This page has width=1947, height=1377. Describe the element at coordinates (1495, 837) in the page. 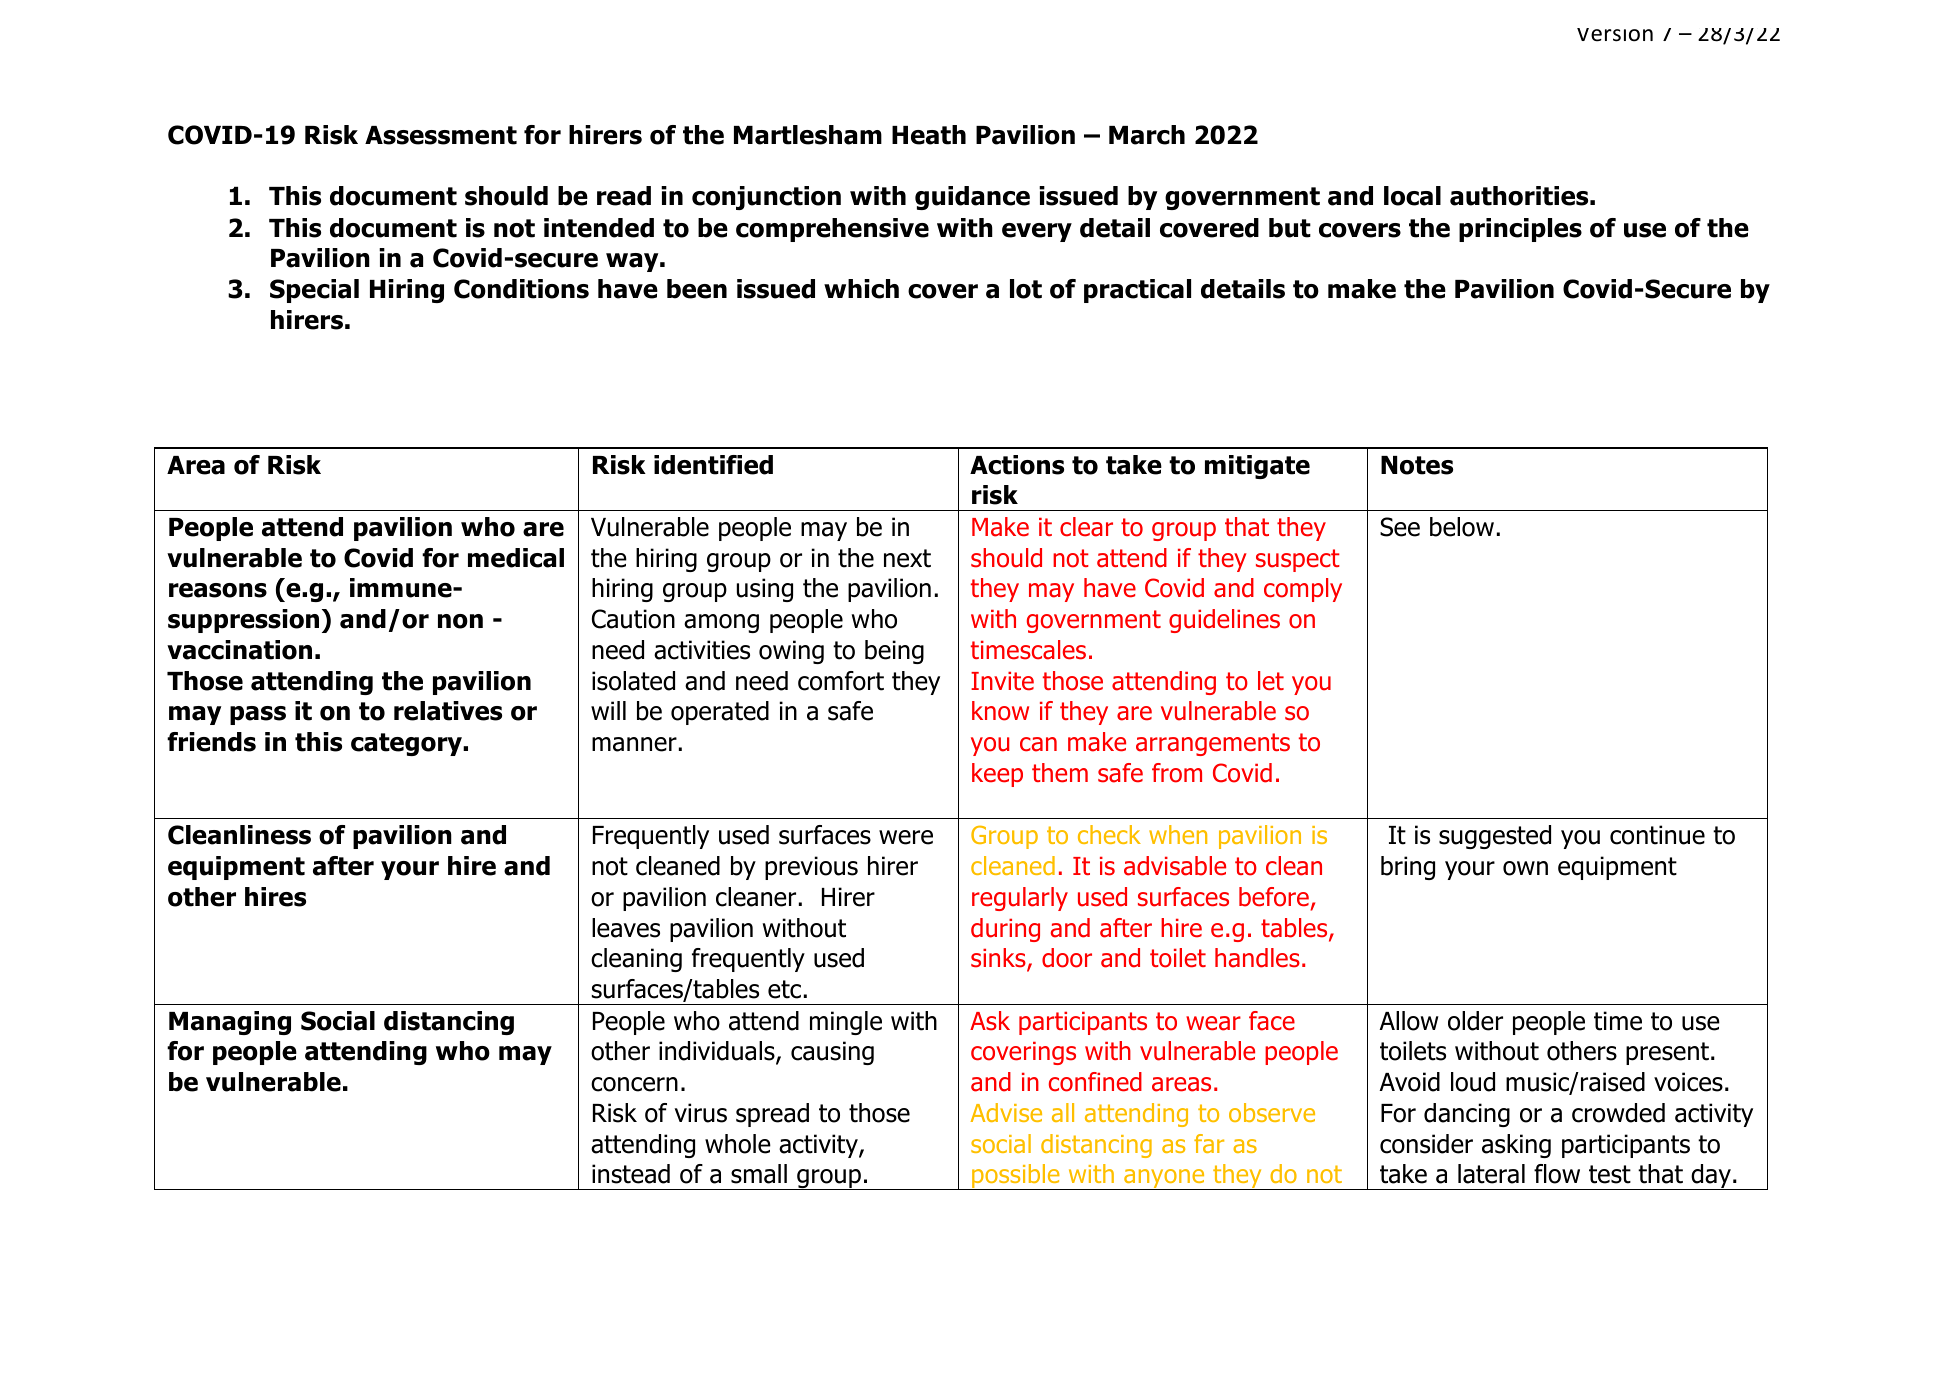

I see `suggested` at that location.
